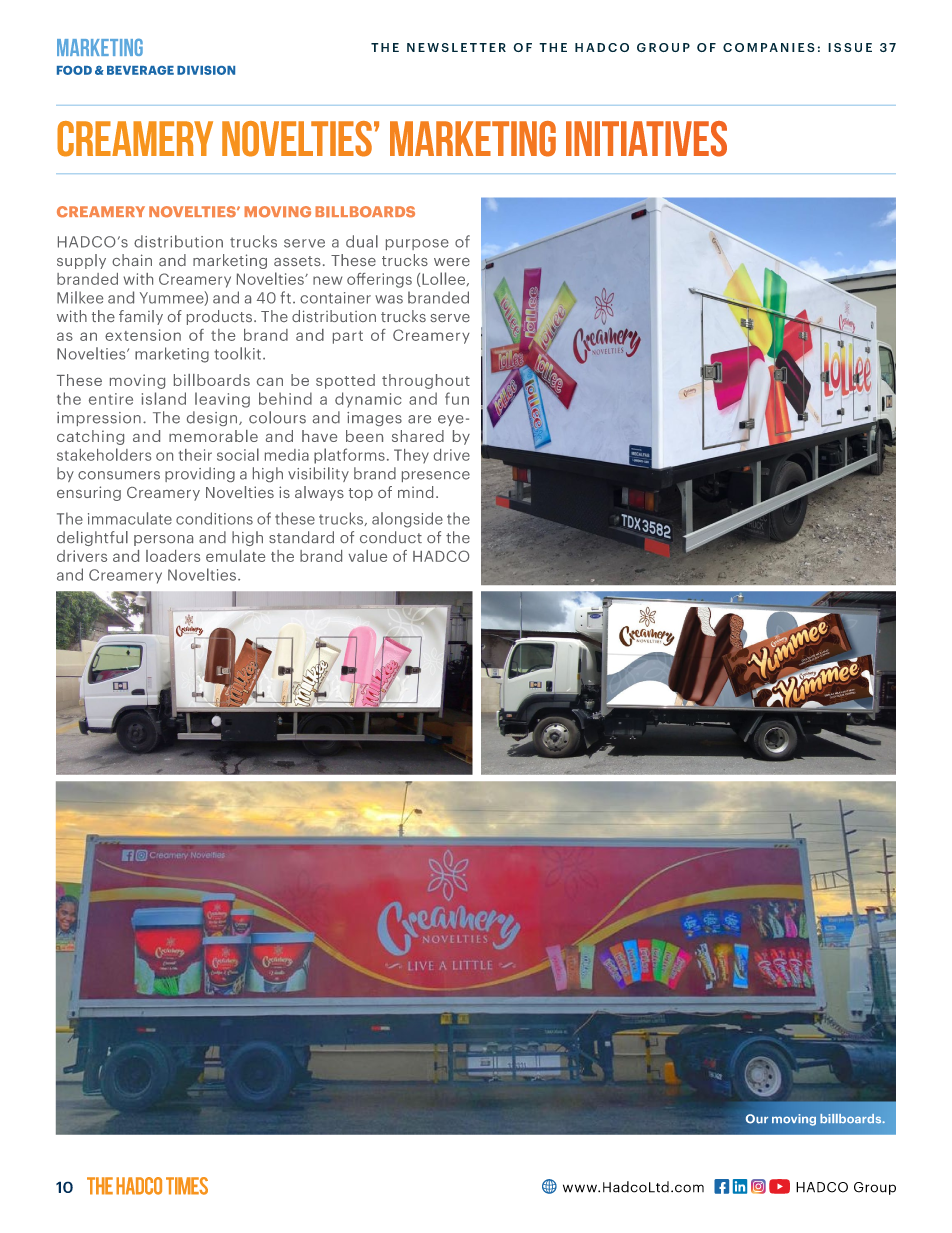  Describe the element at coordinates (452, 262) in the screenshot. I see `were` at that location.
